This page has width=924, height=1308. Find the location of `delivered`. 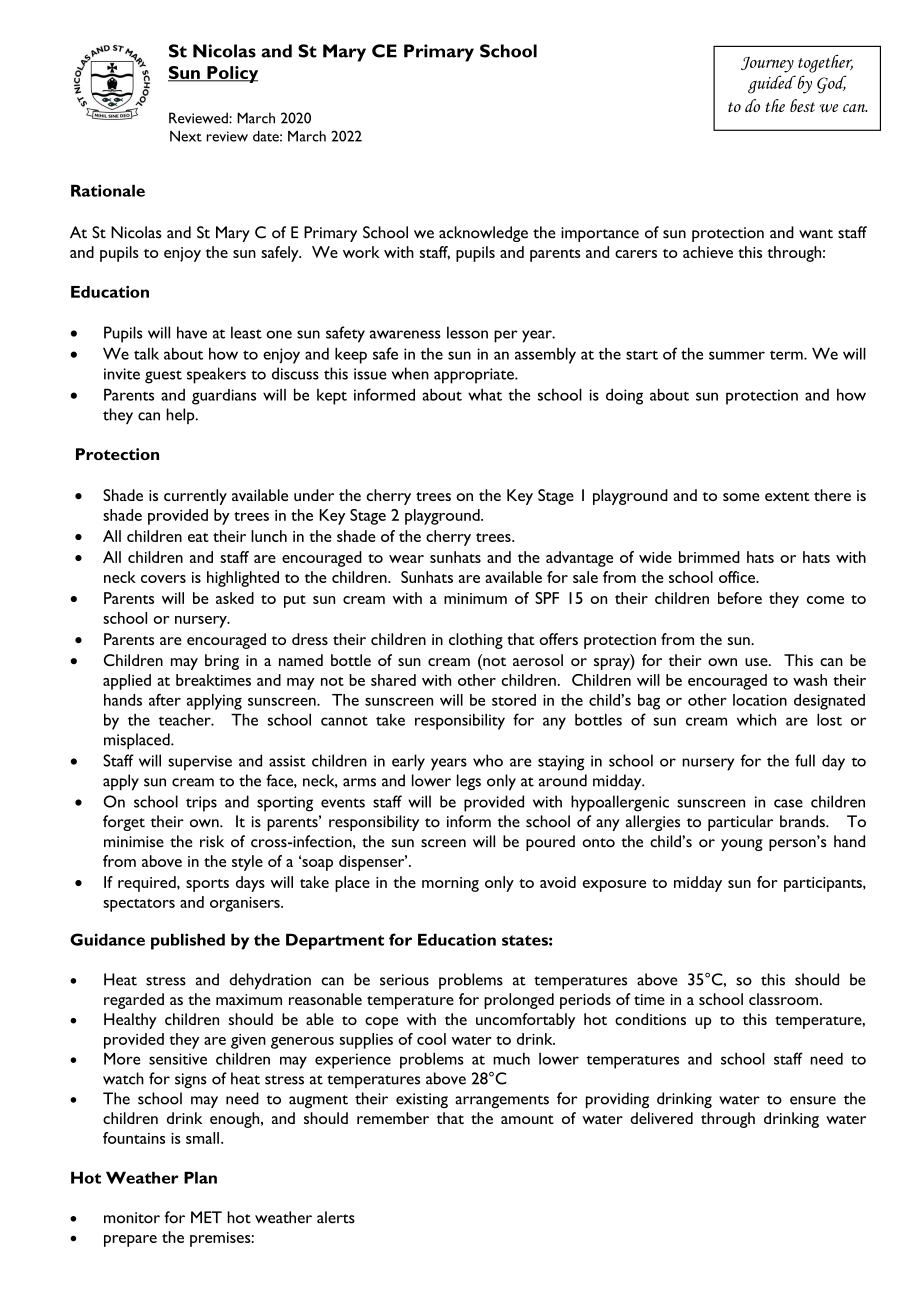

delivered is located at coordinates (661, 1118).
